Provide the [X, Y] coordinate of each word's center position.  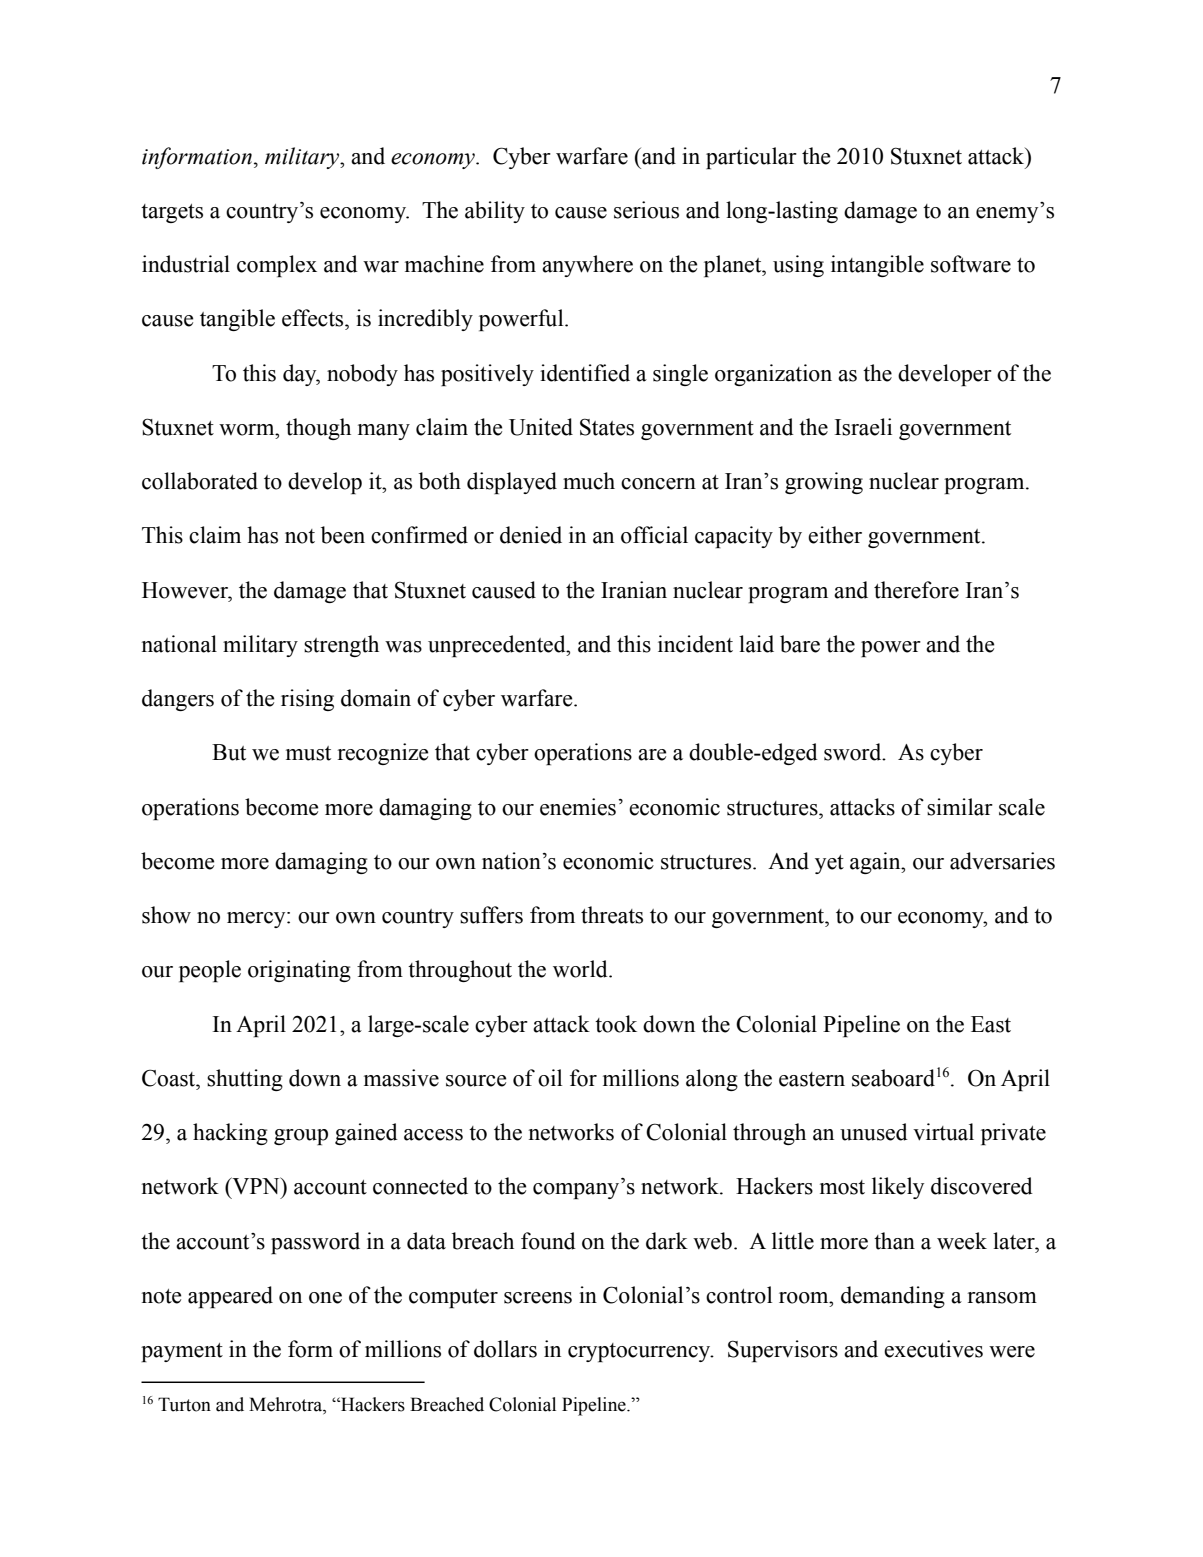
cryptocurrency [640, 1352]
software [971, 264]
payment [182, 1352]
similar [960, 807]
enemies [578, 807]
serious [646, 210]
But [229, 752]
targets [172, 213]
